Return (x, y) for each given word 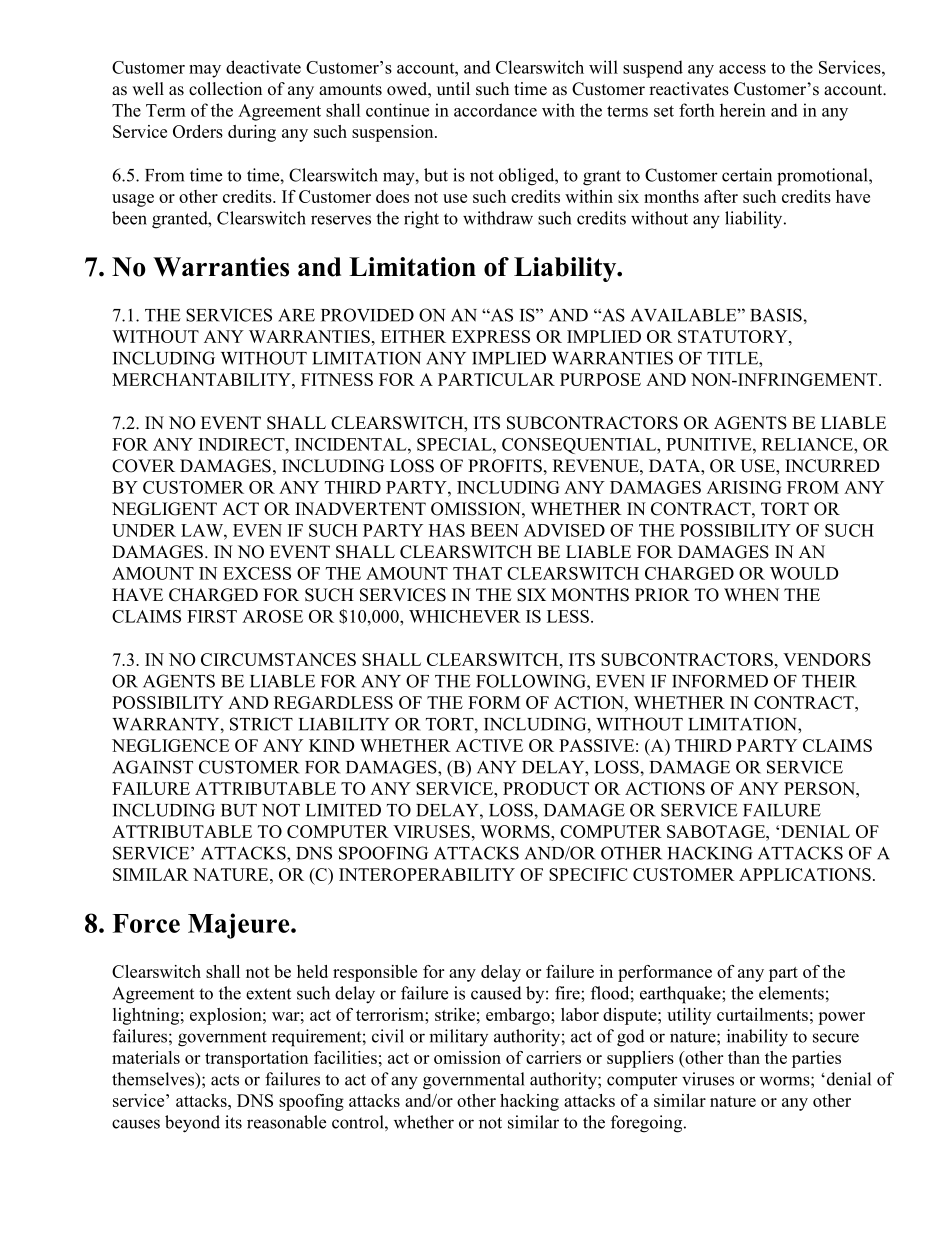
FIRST (212, 616)
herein (743, 110)
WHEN (751, 594)
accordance (495, 110)
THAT (477, 573)
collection (225, 89)
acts (225, 1080)
